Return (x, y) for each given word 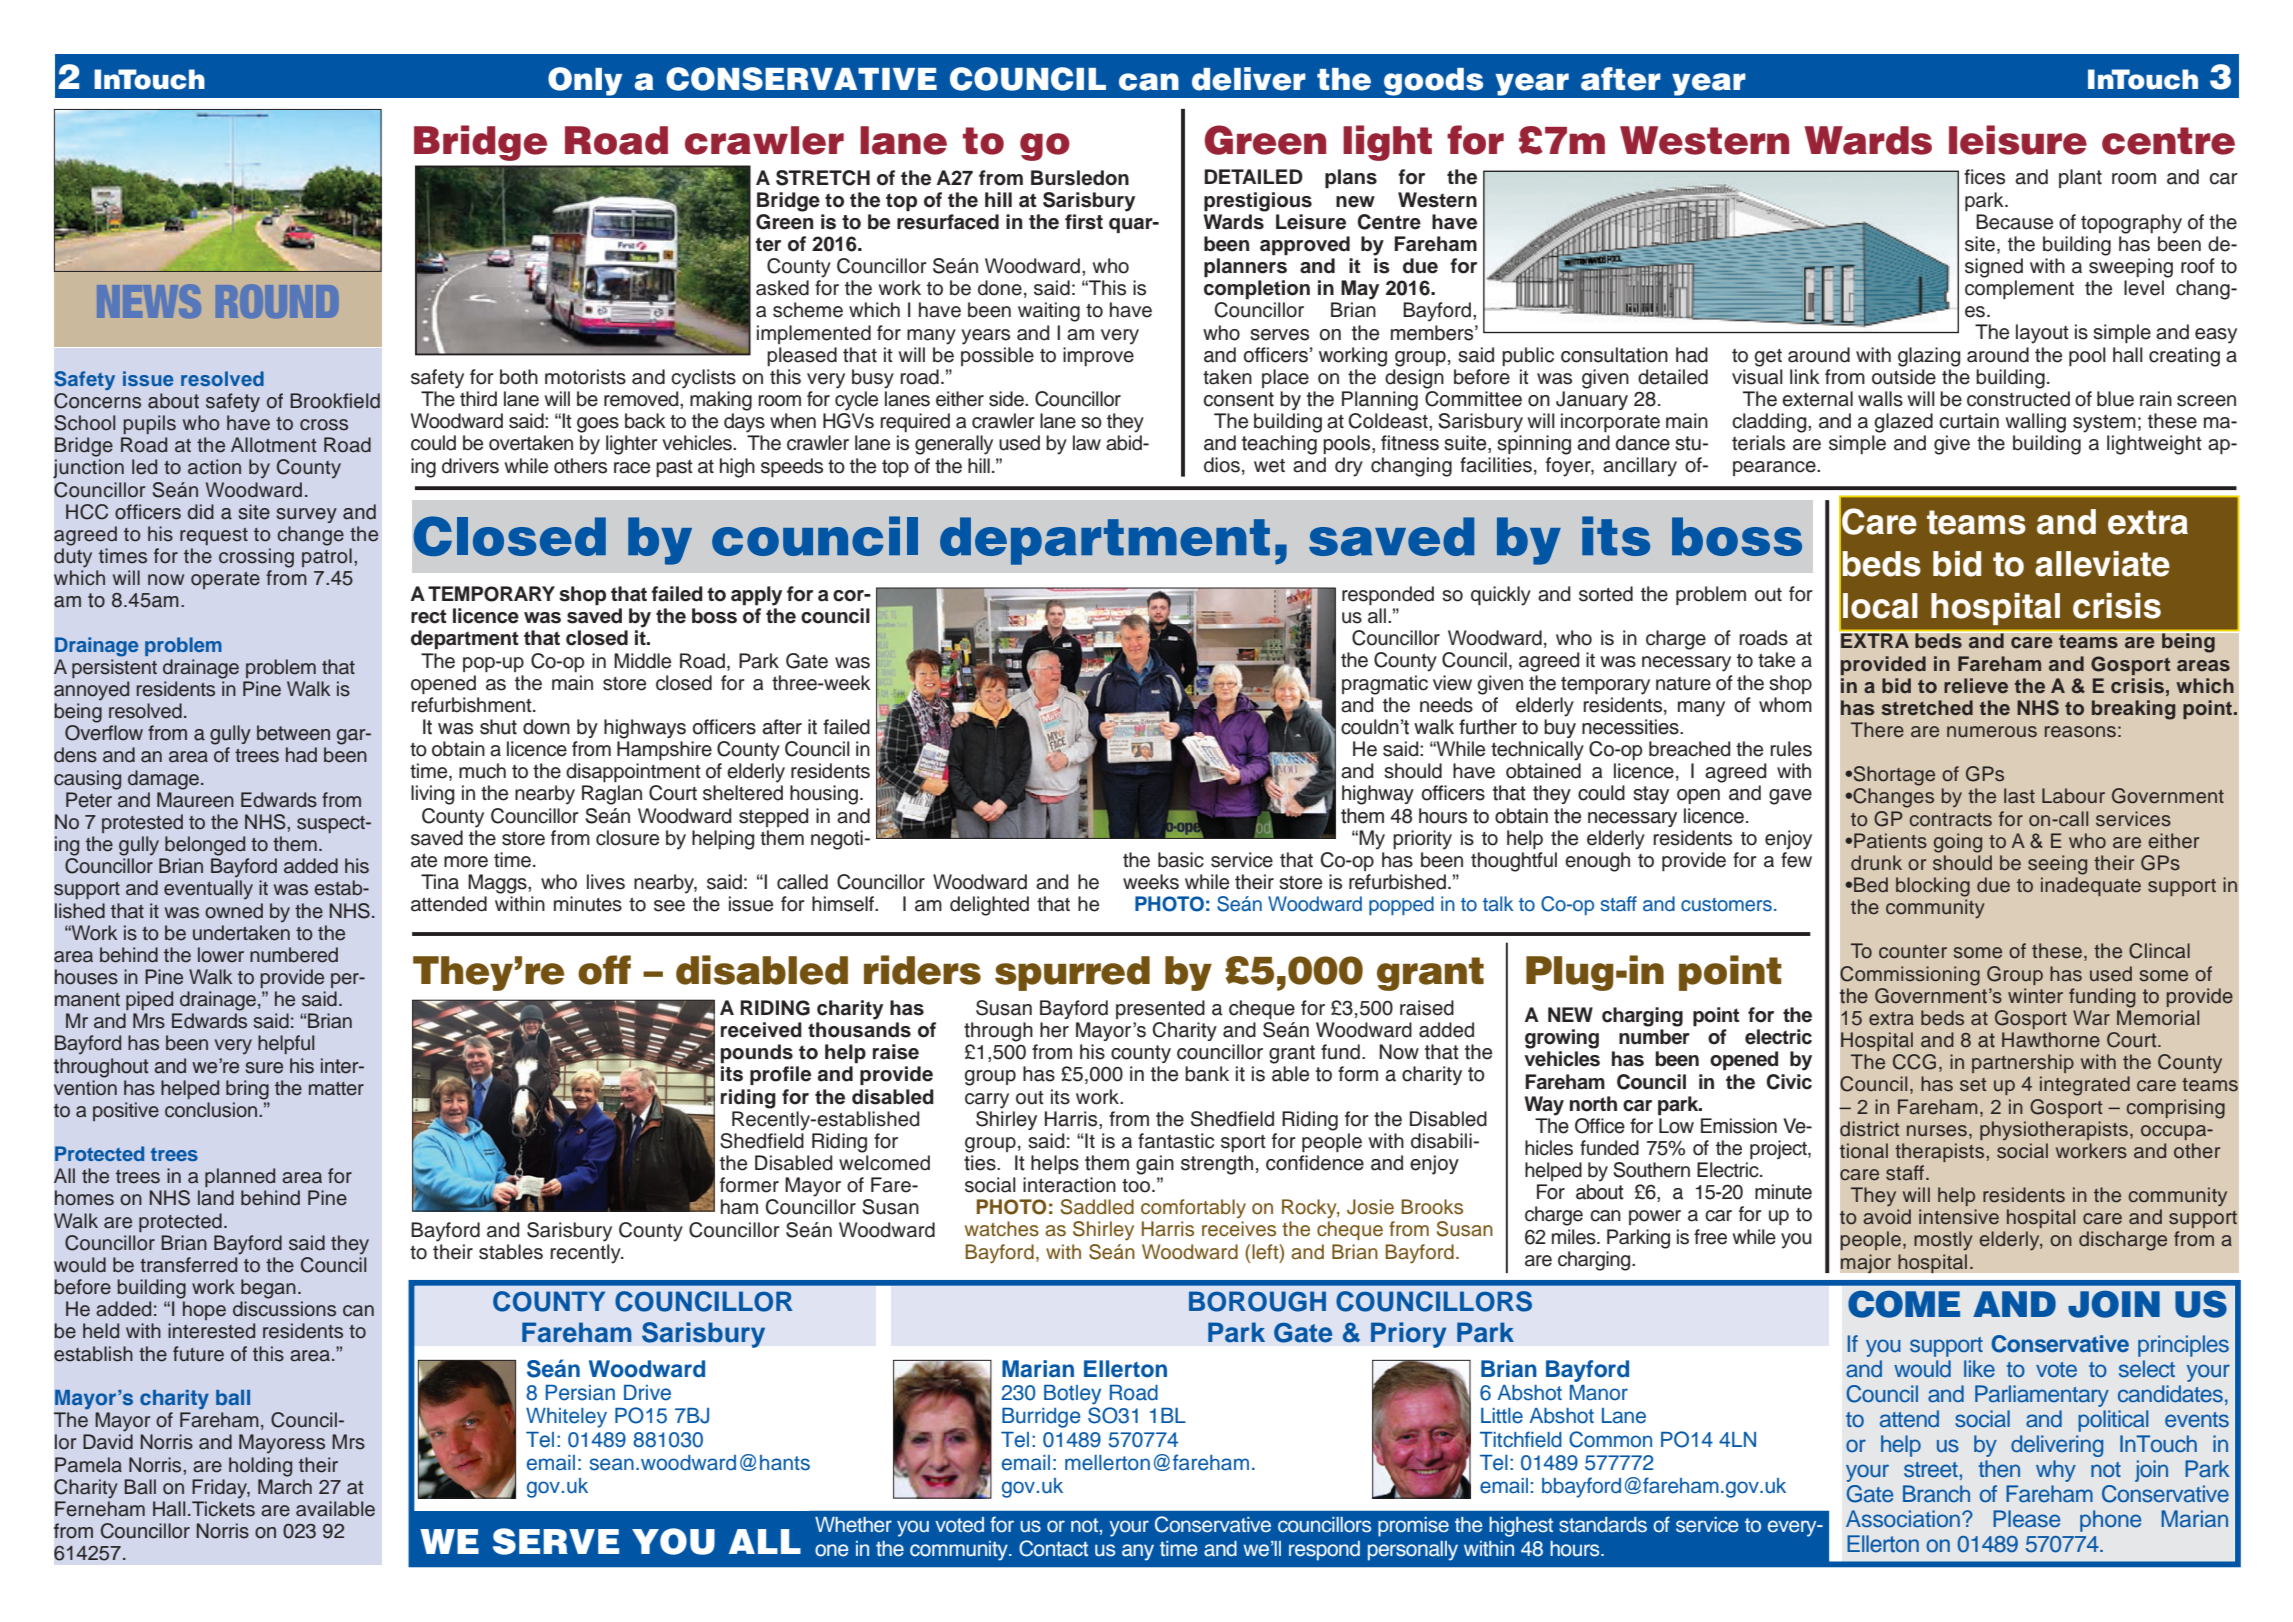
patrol (327, 557)
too (1137, 1186)
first (1084, 222)
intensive (1959, 1217)
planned (240, 1177)
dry (1349, 467)
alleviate (2102, 564)
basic (1181, 860)
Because (2014, 222)
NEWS (149, 301)
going (1958, 843)
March (285, 1487)
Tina (440, 882)
